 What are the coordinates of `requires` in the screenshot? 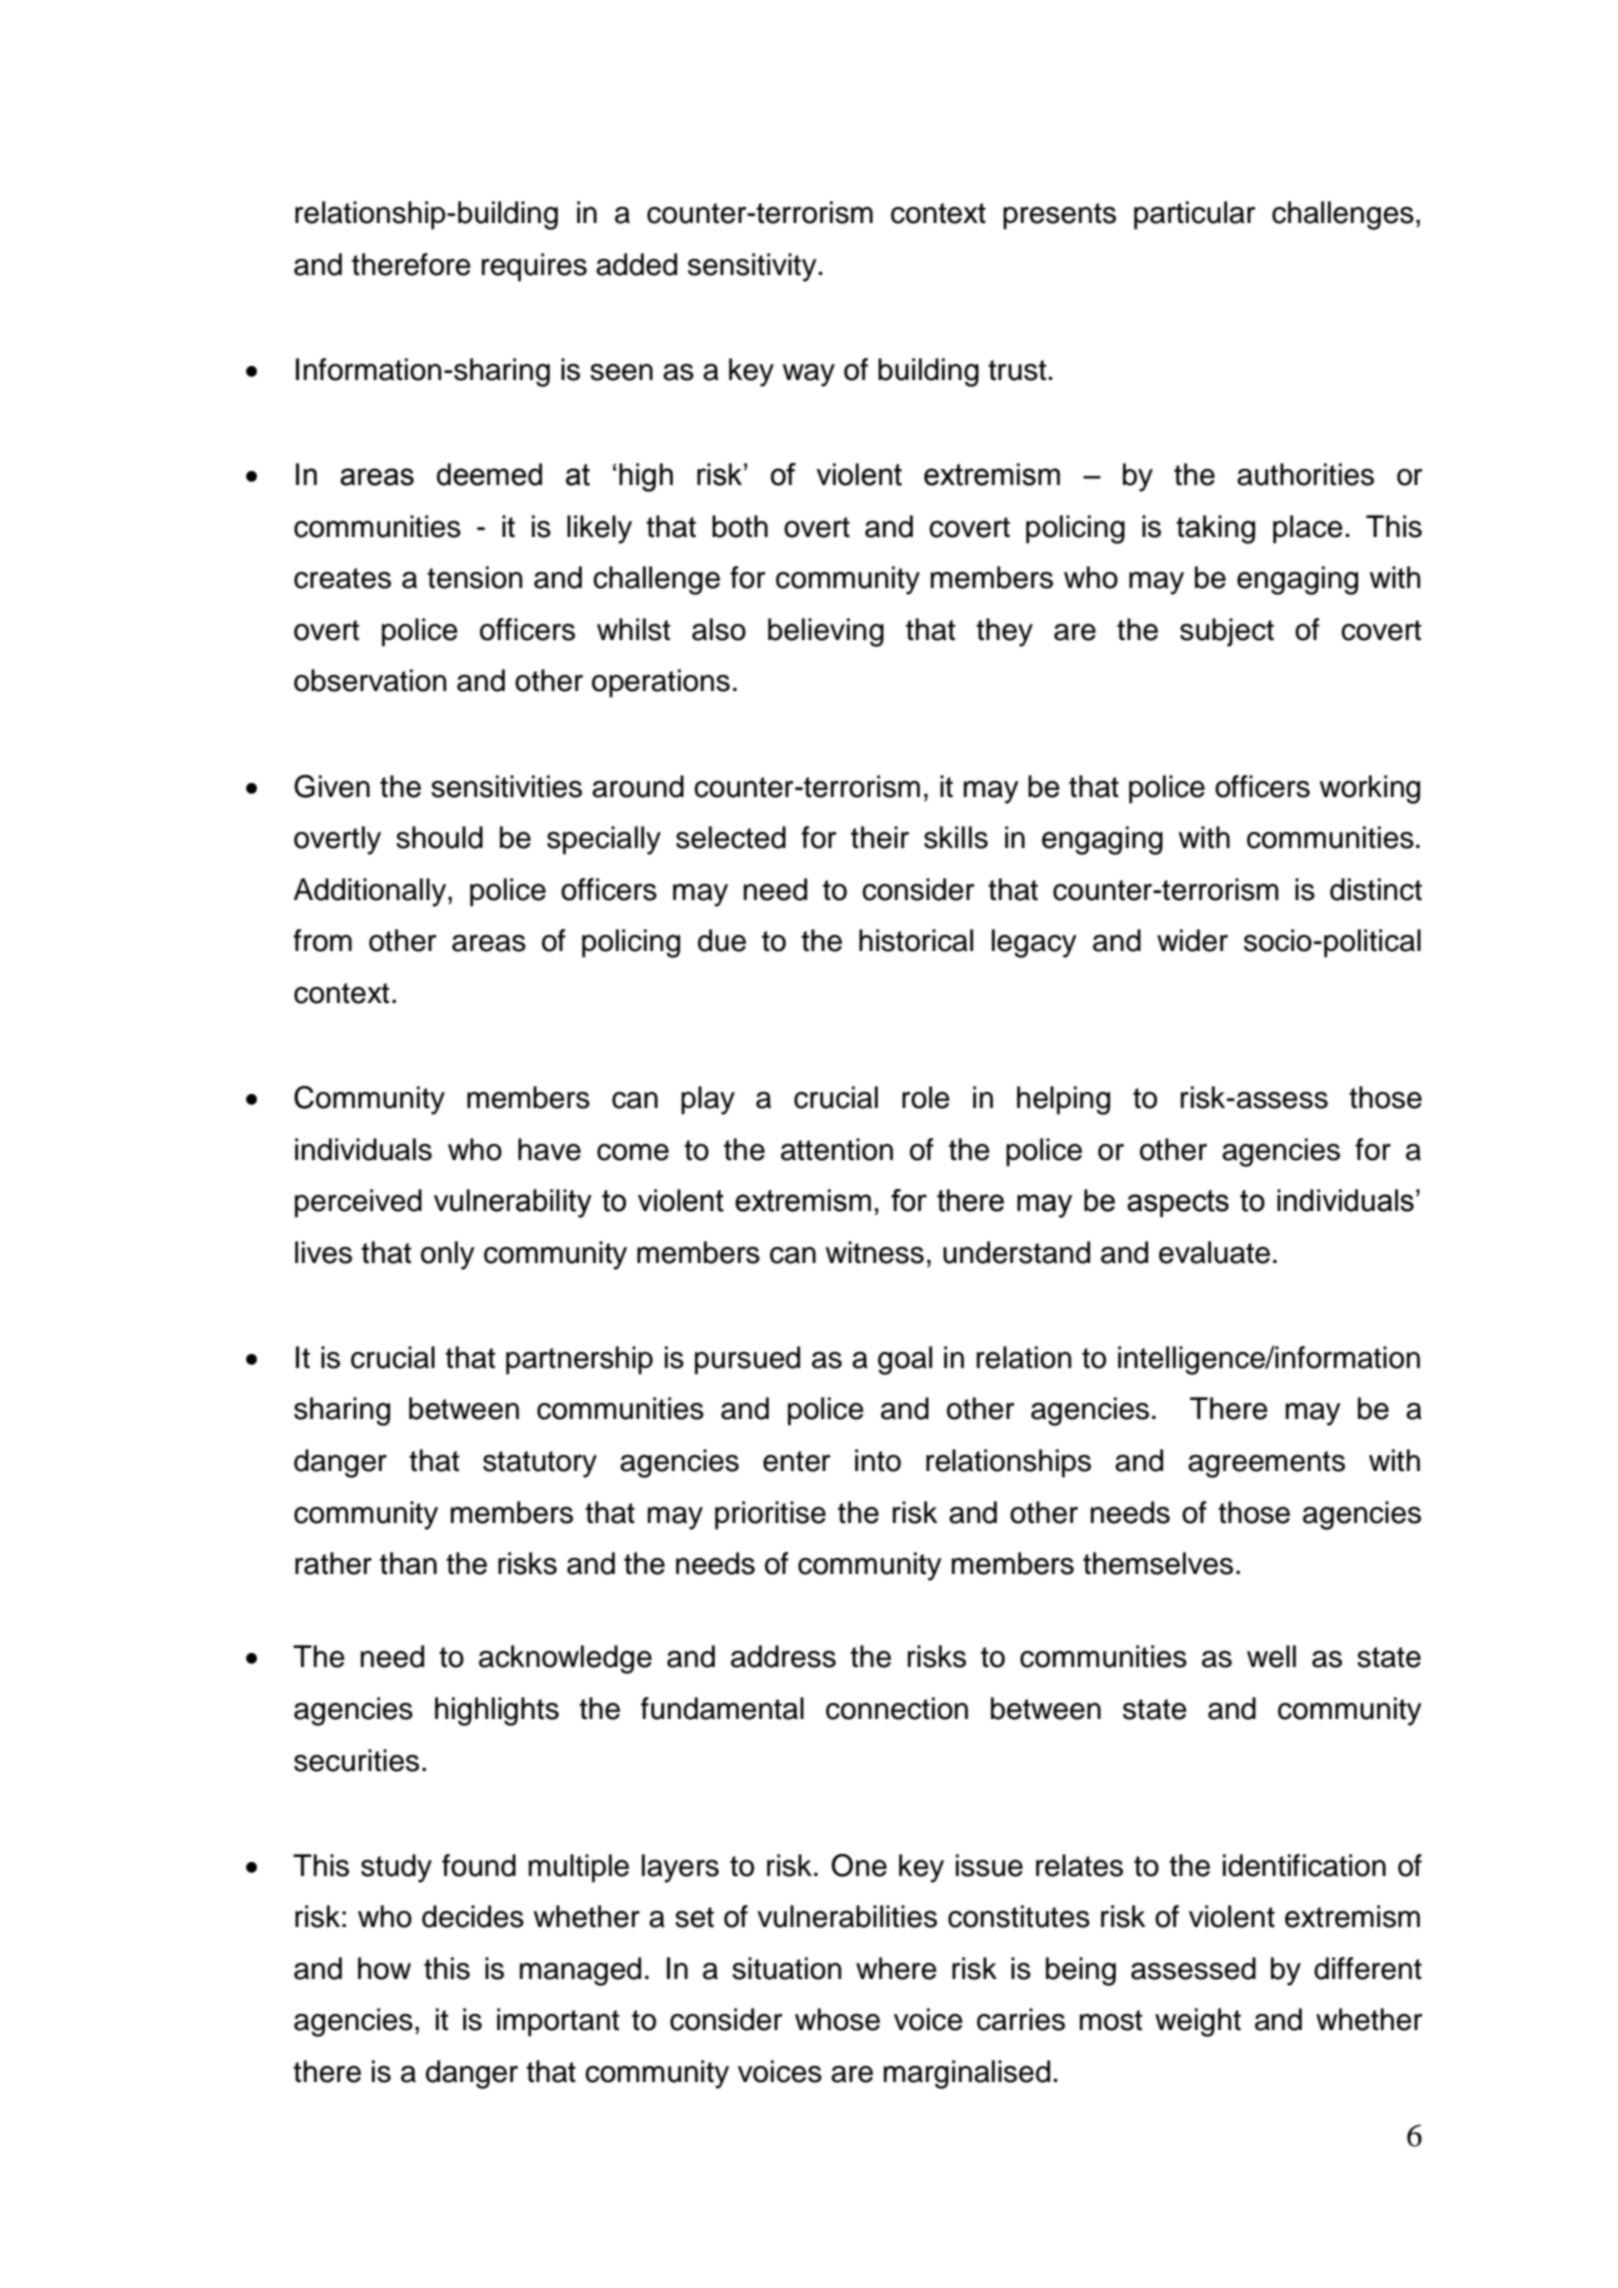 It's located at (534, 267).
